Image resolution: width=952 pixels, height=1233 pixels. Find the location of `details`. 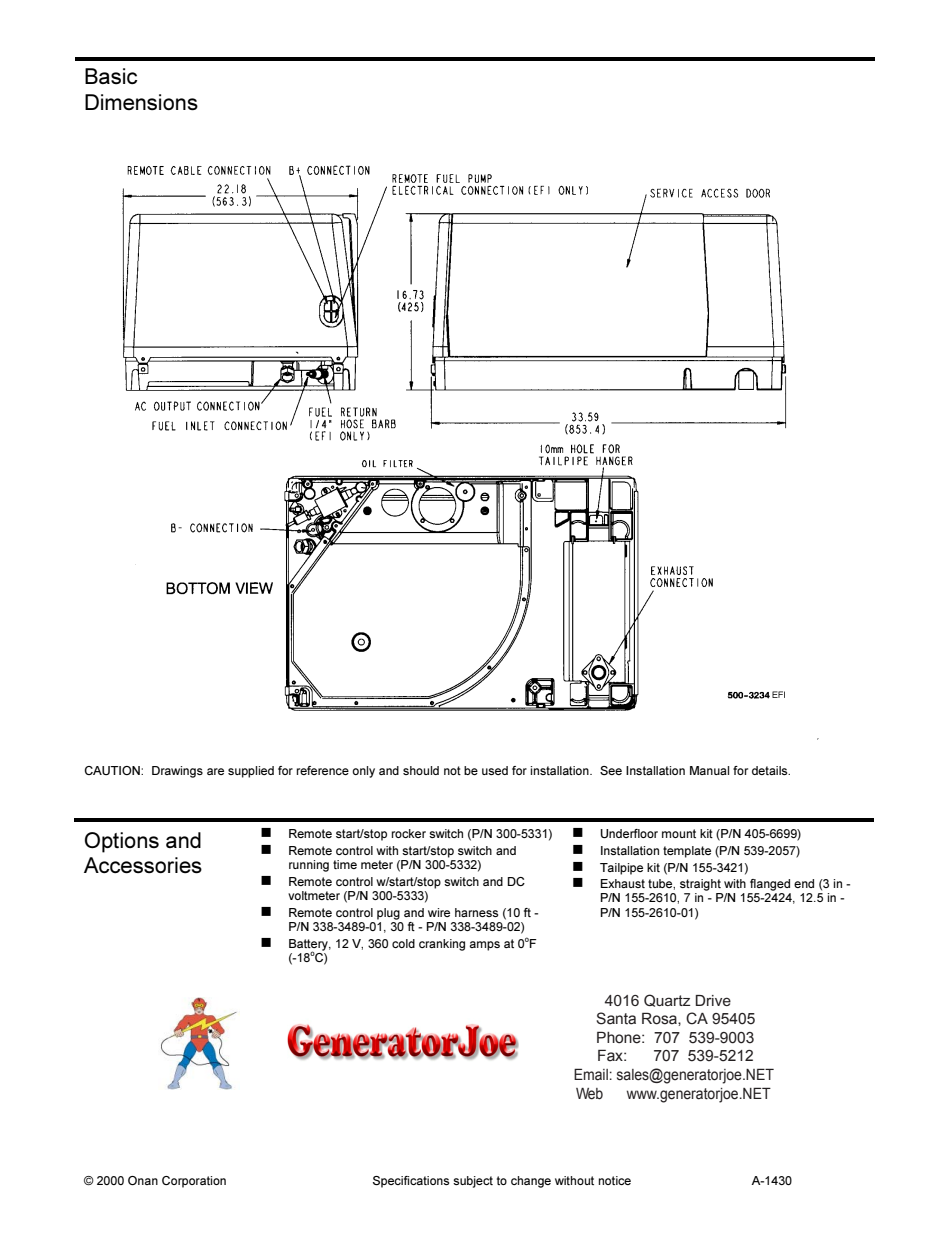

details is located at coordinates (771, 770).
